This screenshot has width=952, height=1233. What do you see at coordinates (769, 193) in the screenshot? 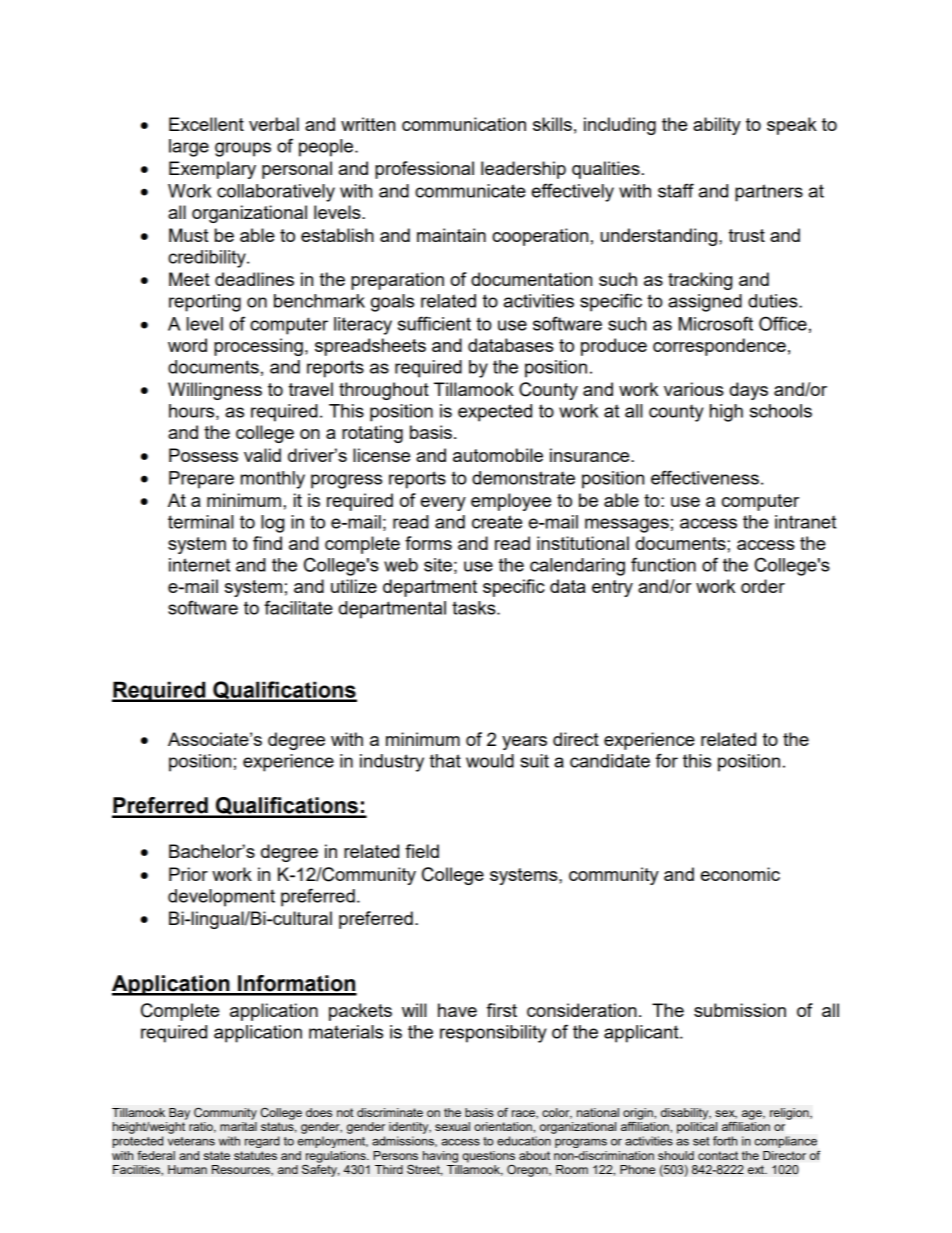
I see `partners` at bounding box center [769, 193].
